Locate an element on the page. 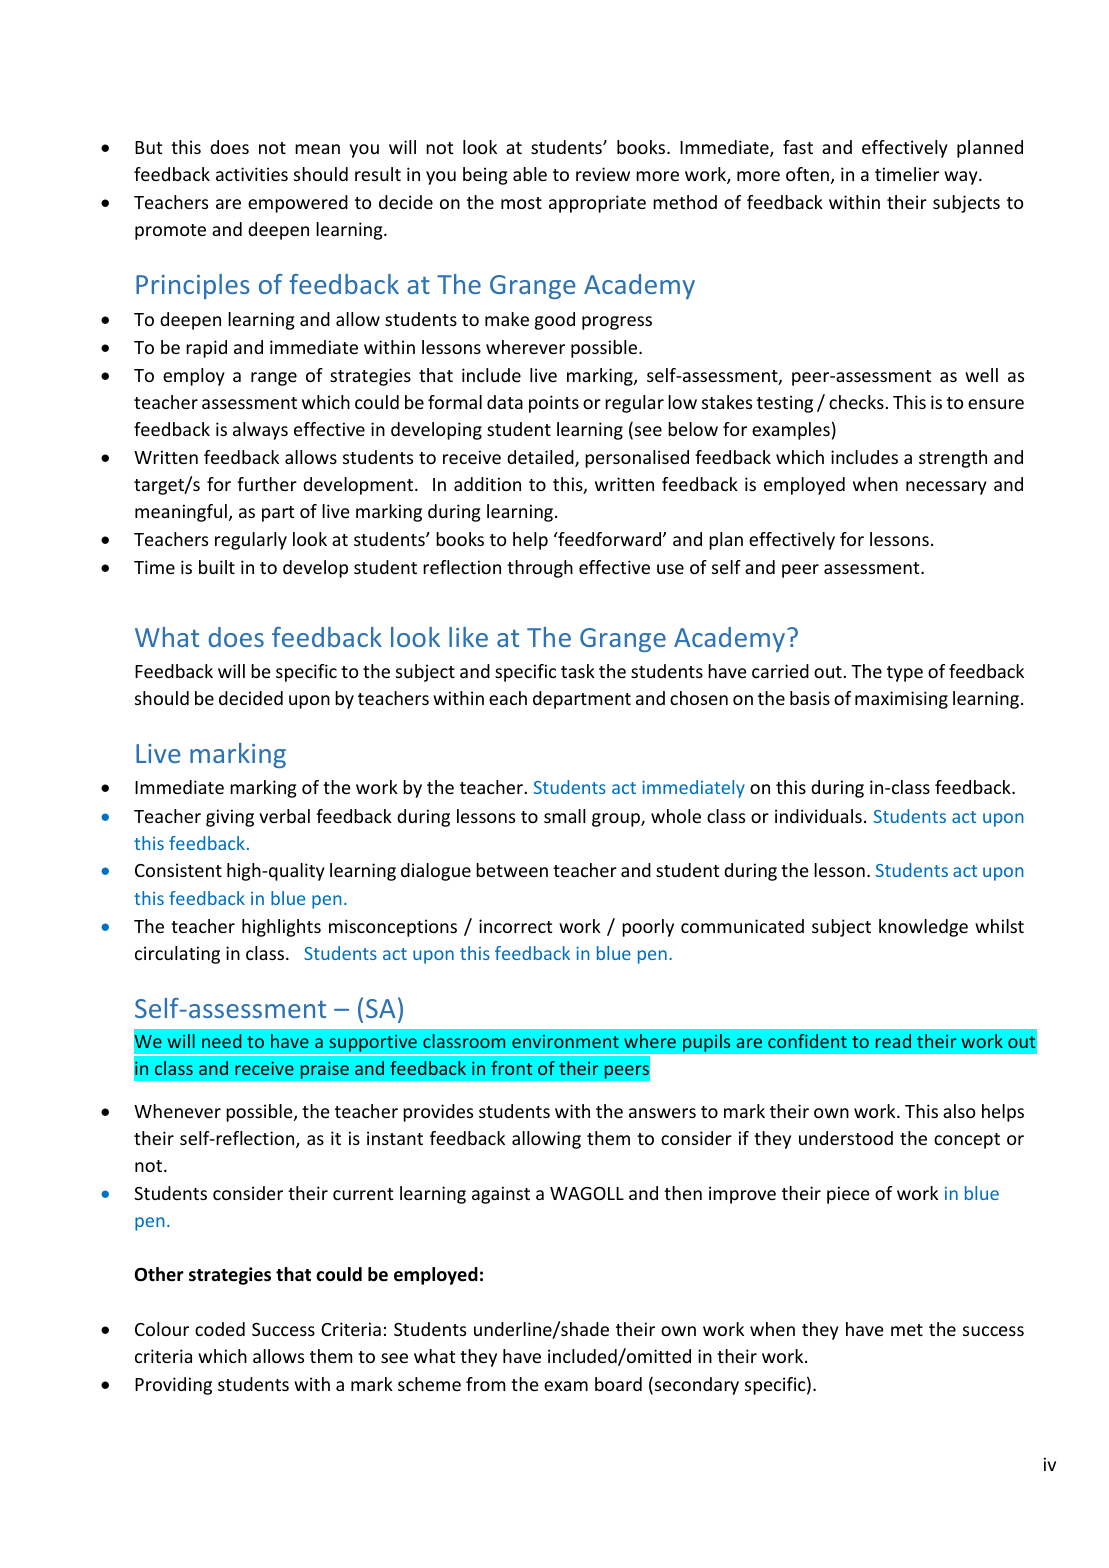 This image has width=1109, height=1568. coded is located at coordinates (220, 1329).
